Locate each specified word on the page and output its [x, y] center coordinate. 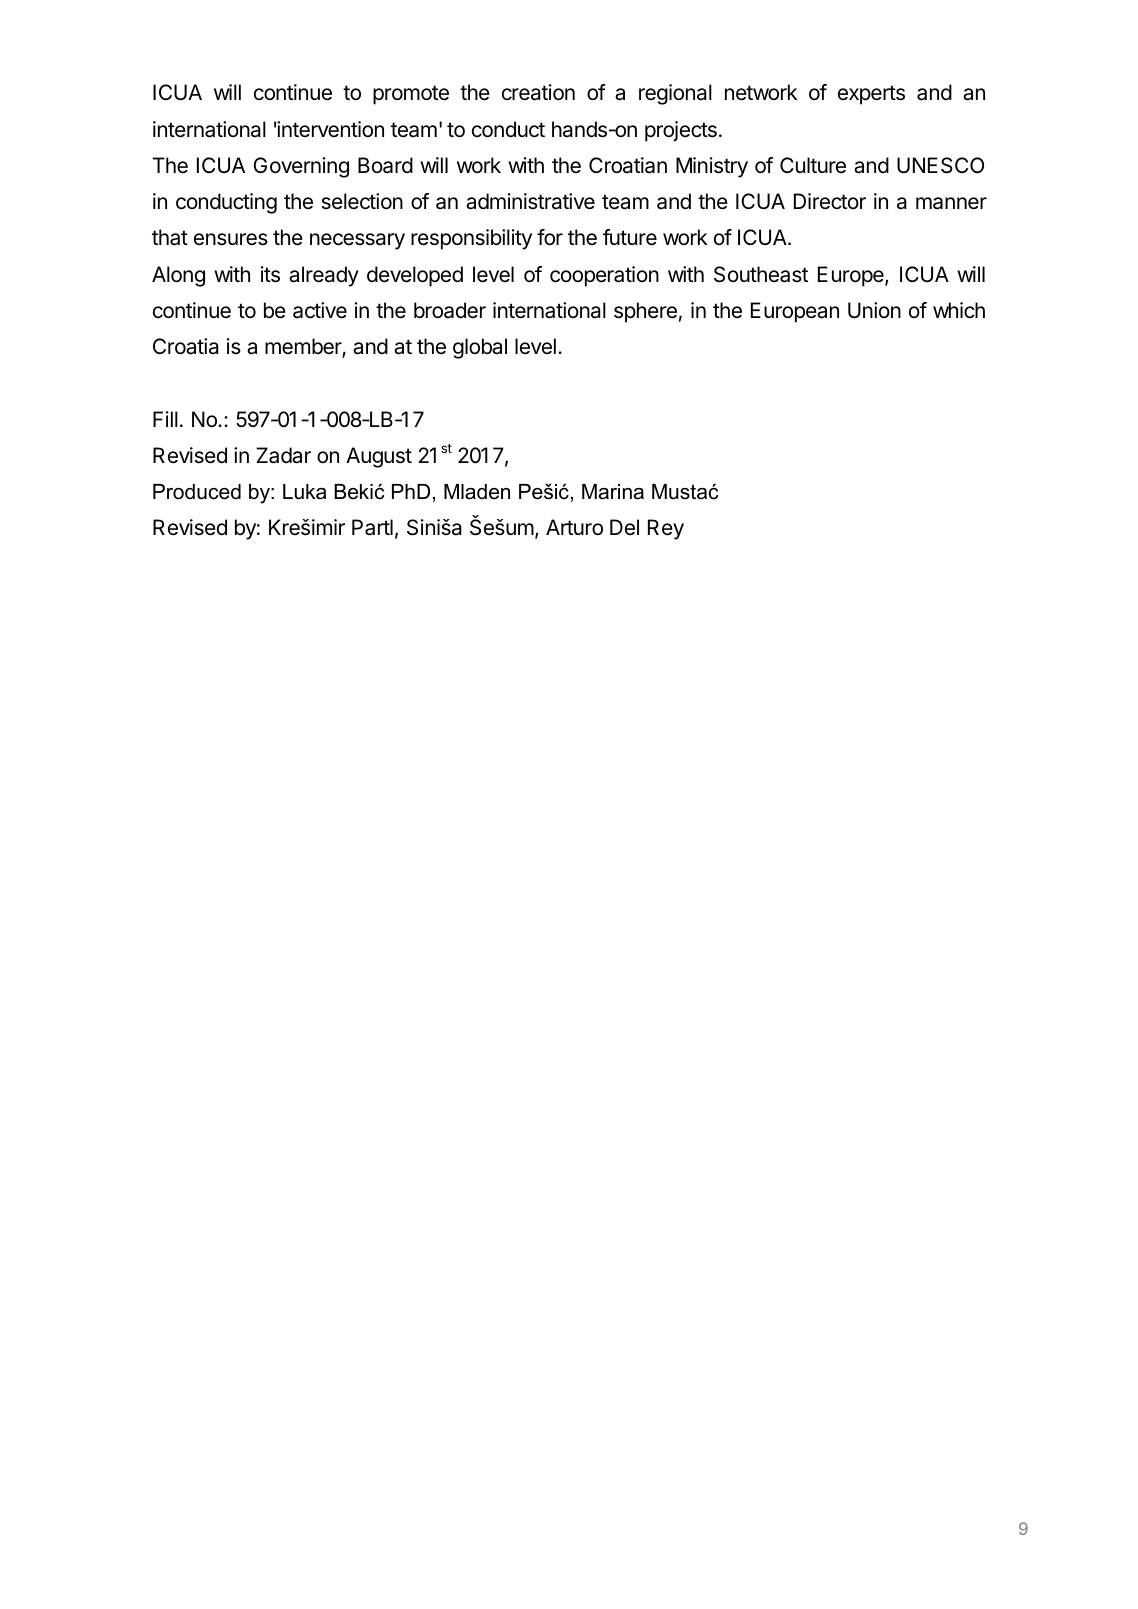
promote [411, 95]
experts [871, 95]
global [480, 348]
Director [830, 201]
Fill [165, 419]
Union [874, 310]
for [550, 237]
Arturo [574, 527]
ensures [231, 239]
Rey [666, 529]
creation [538, 92]
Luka [304, 492]
